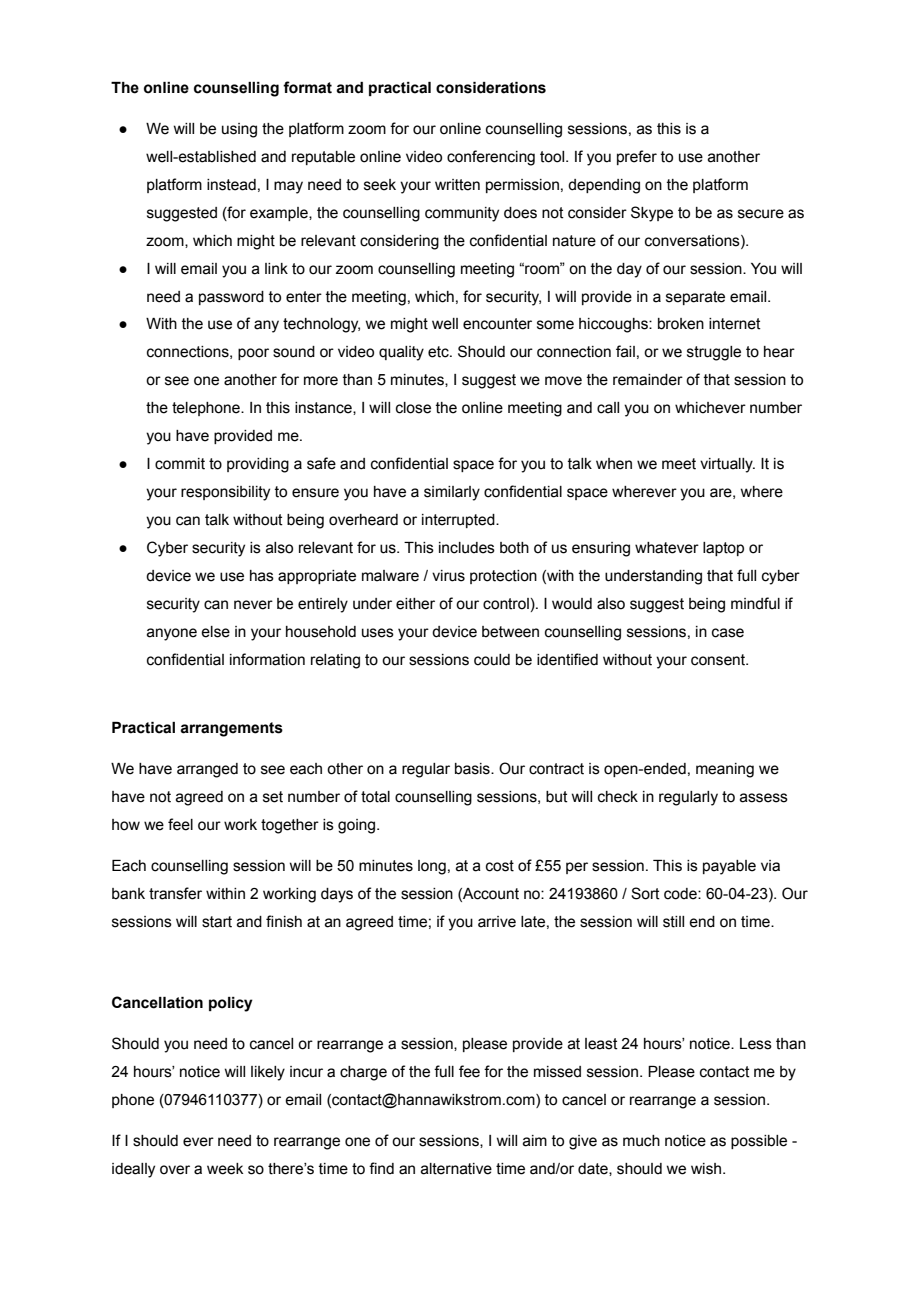  What do you see at coordinates (457, 185) in the screenshot?
I see `written` at bounding box center [457, 185].
